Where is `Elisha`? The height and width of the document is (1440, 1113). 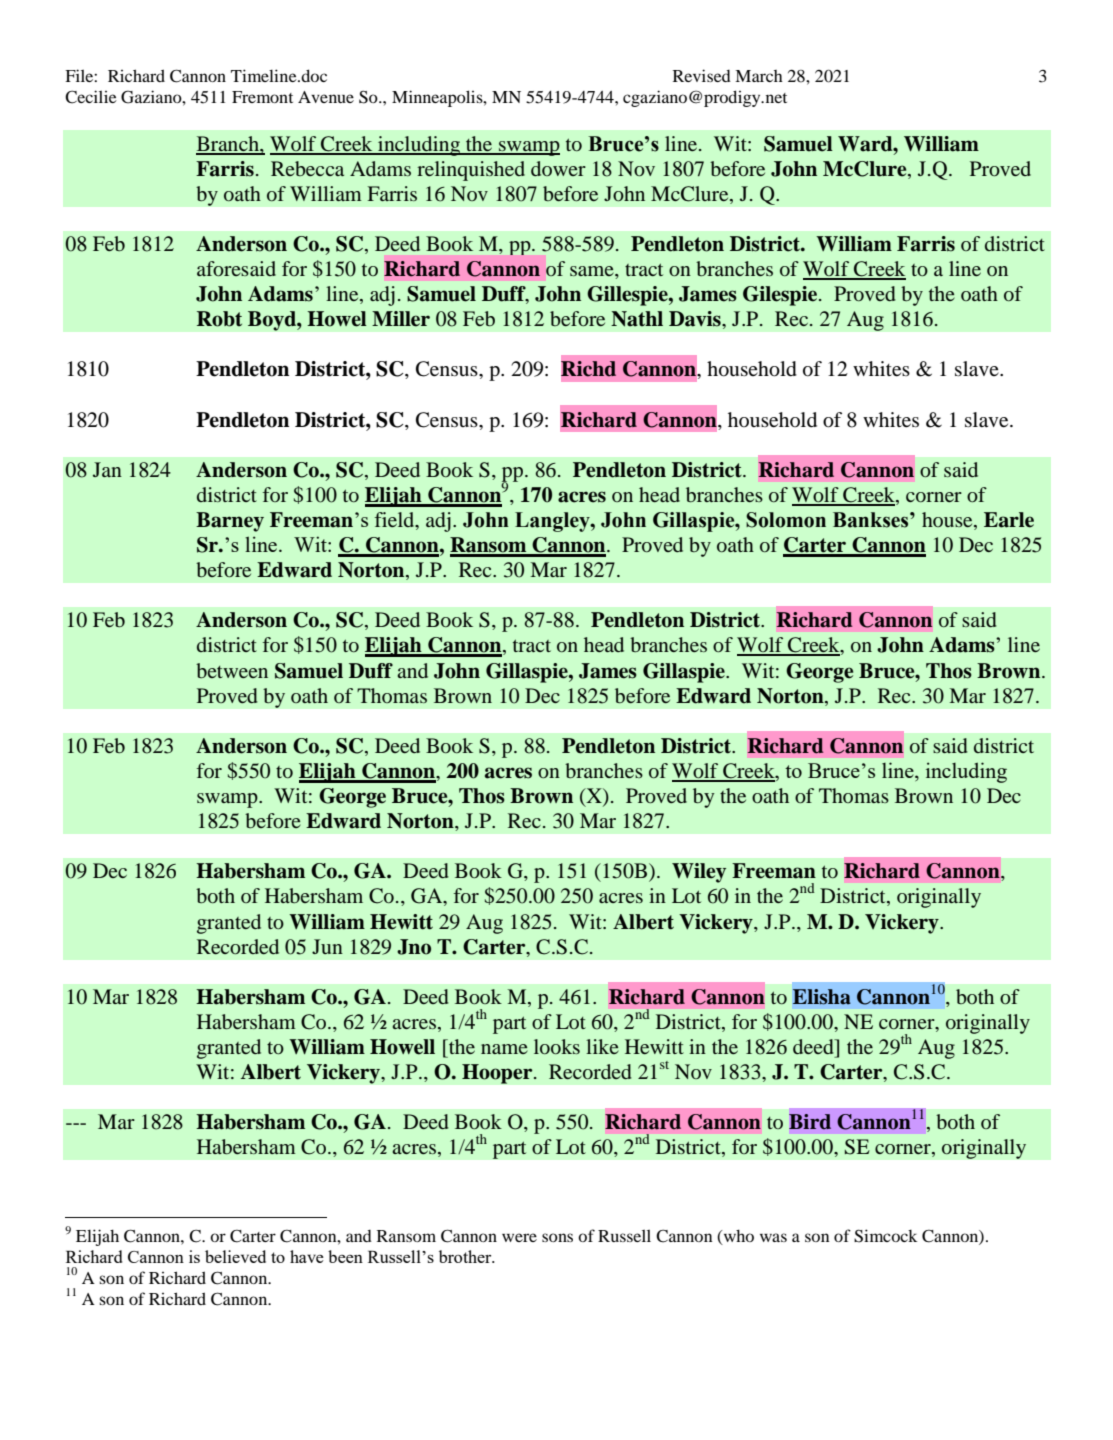
Elisha is located at coordinates (822, 997).
